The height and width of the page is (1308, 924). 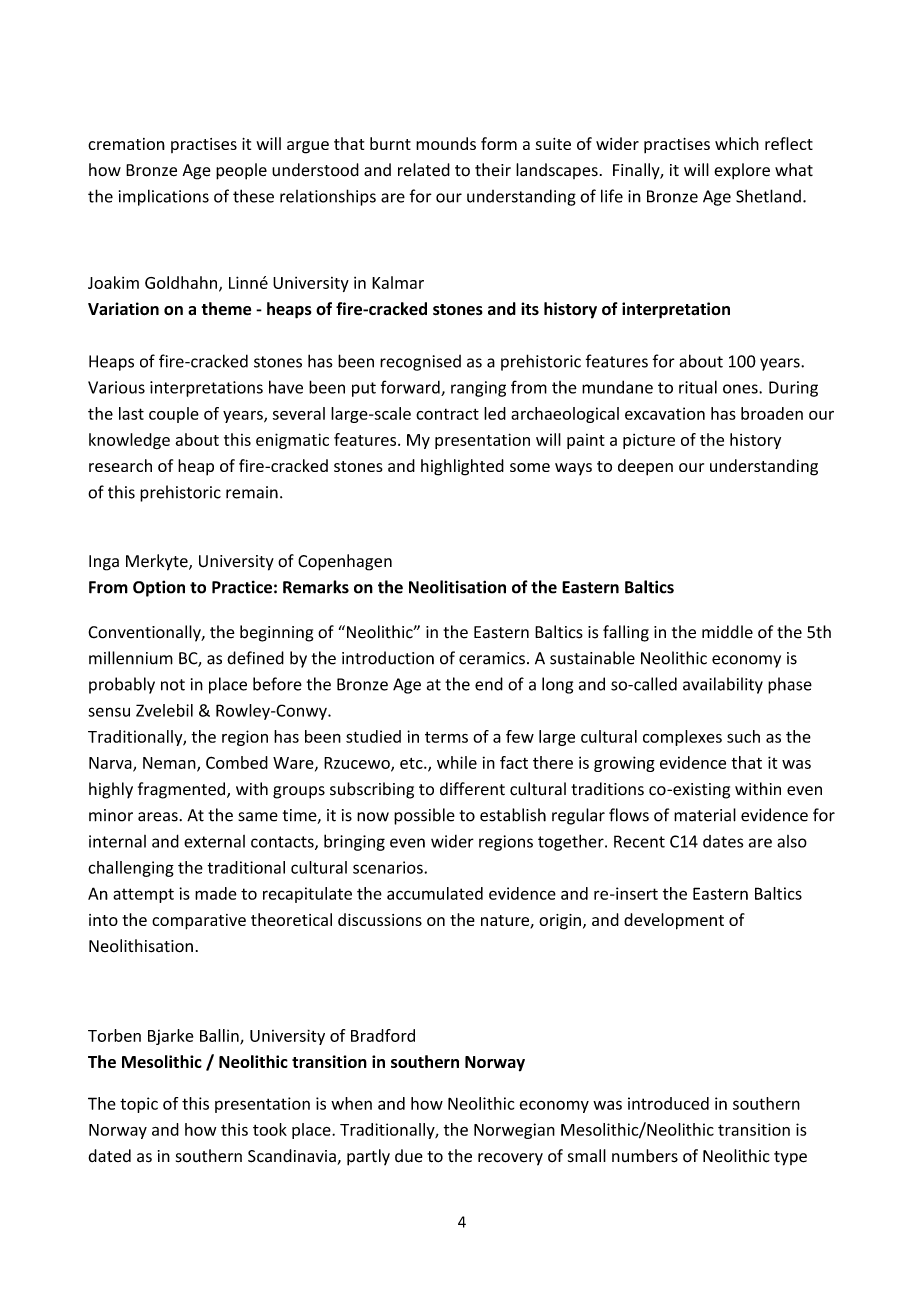 What do you see at coordinates (705, 815) in the page?
I see `material` at bounding box center [705, 815].
